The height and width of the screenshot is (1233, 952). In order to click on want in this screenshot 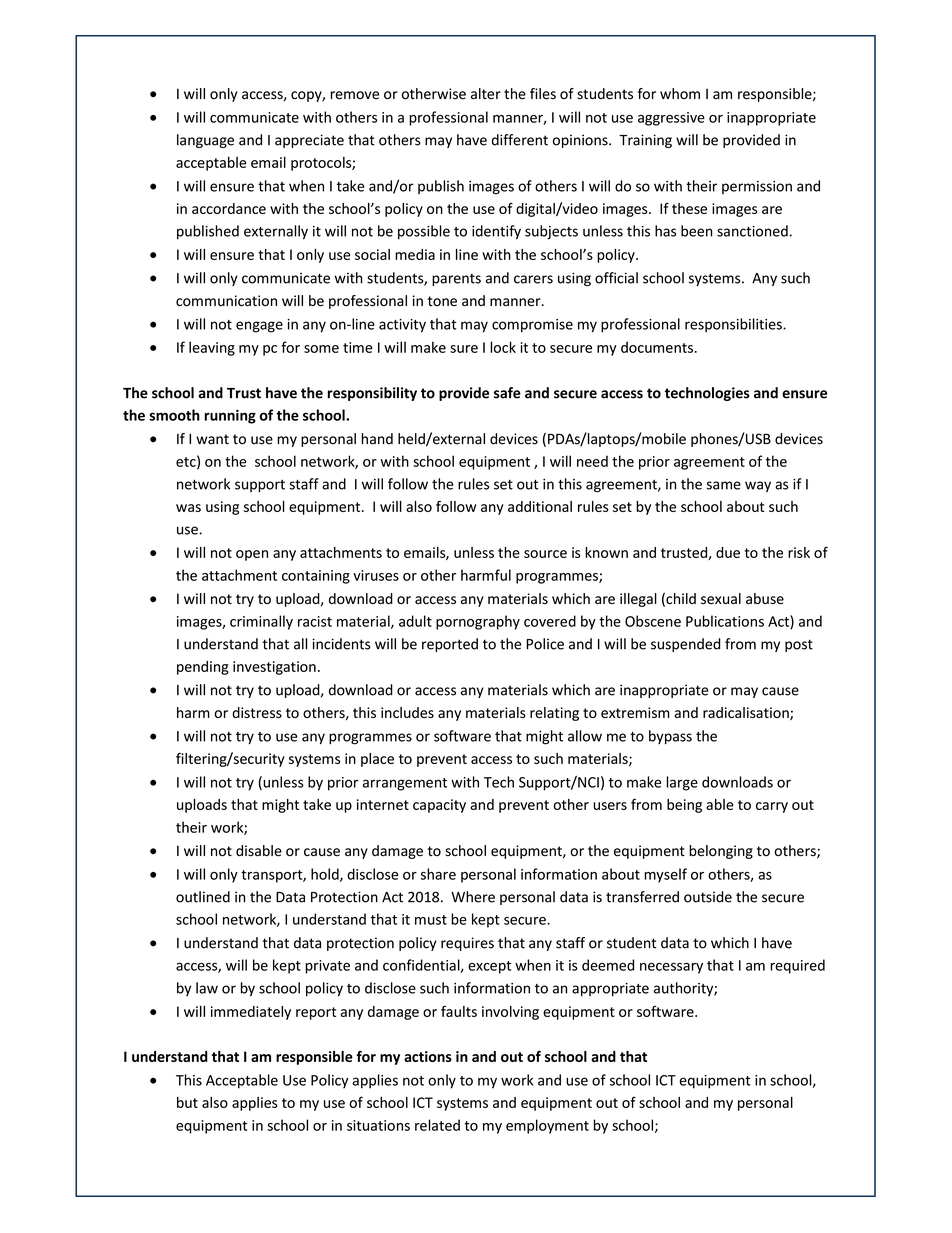, I will do `click(212, 439)`.
